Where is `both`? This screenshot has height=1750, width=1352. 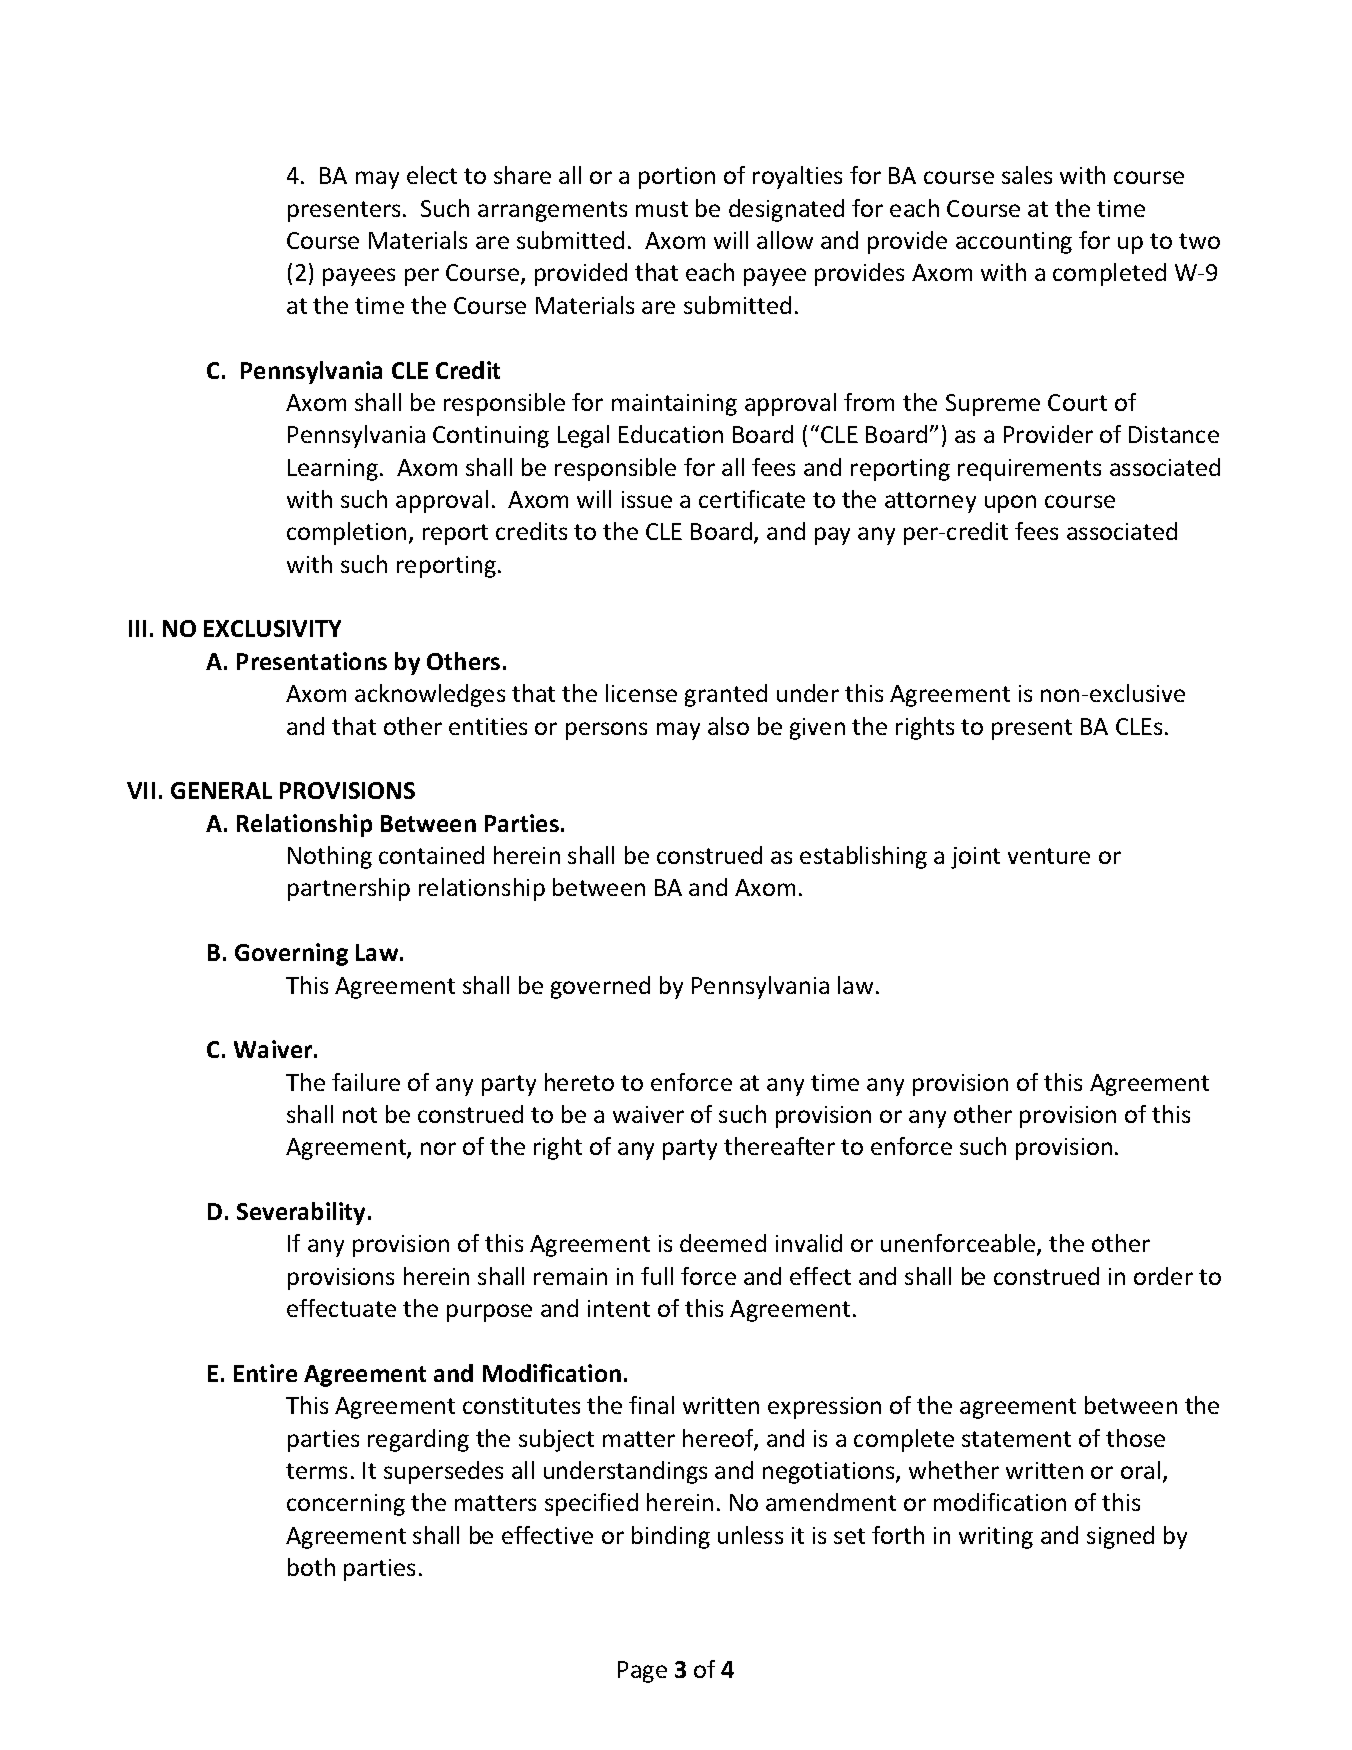
both is located at coordinates (311, 1567).
